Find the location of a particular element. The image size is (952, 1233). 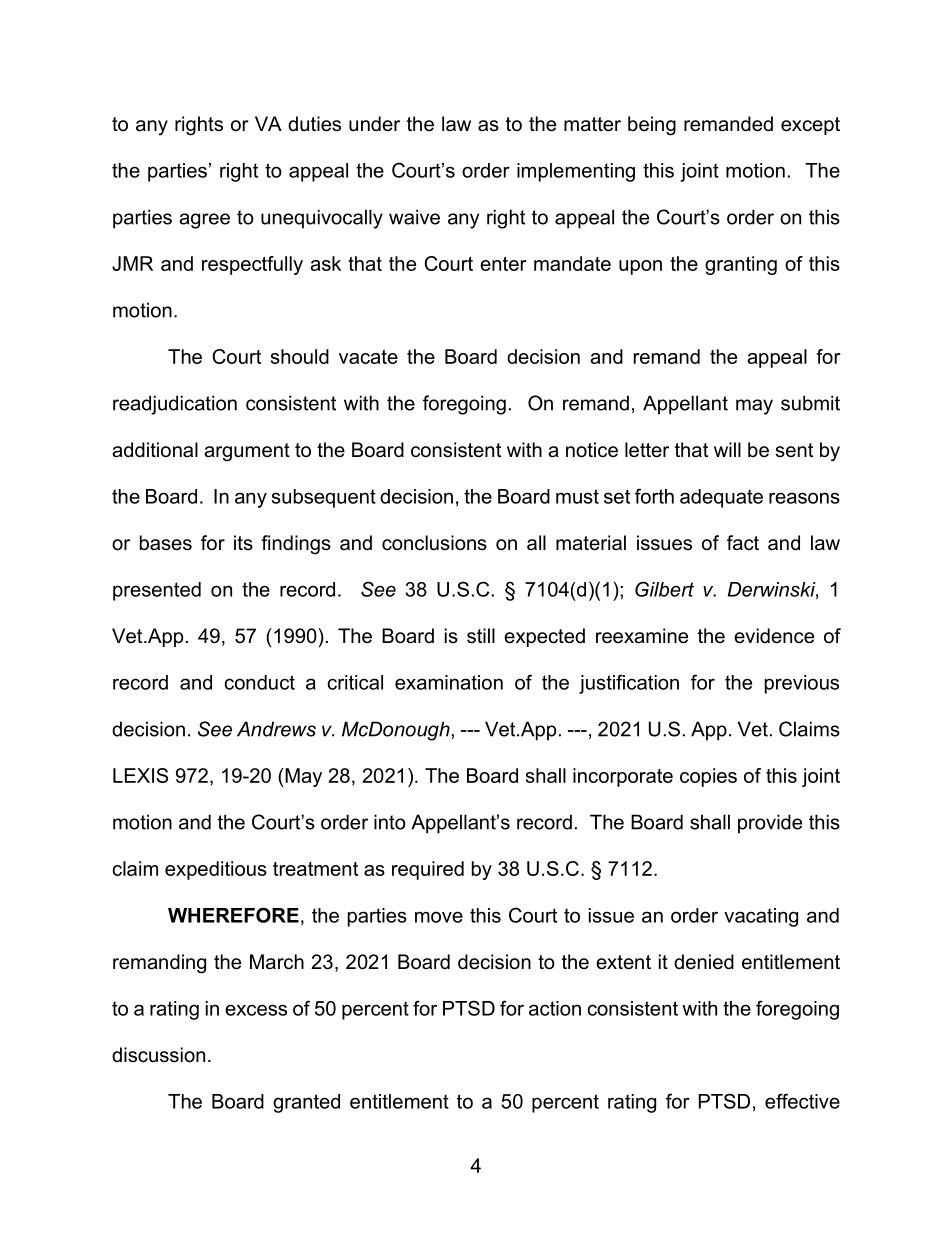

effective is located at coordinates (802, 1101).
